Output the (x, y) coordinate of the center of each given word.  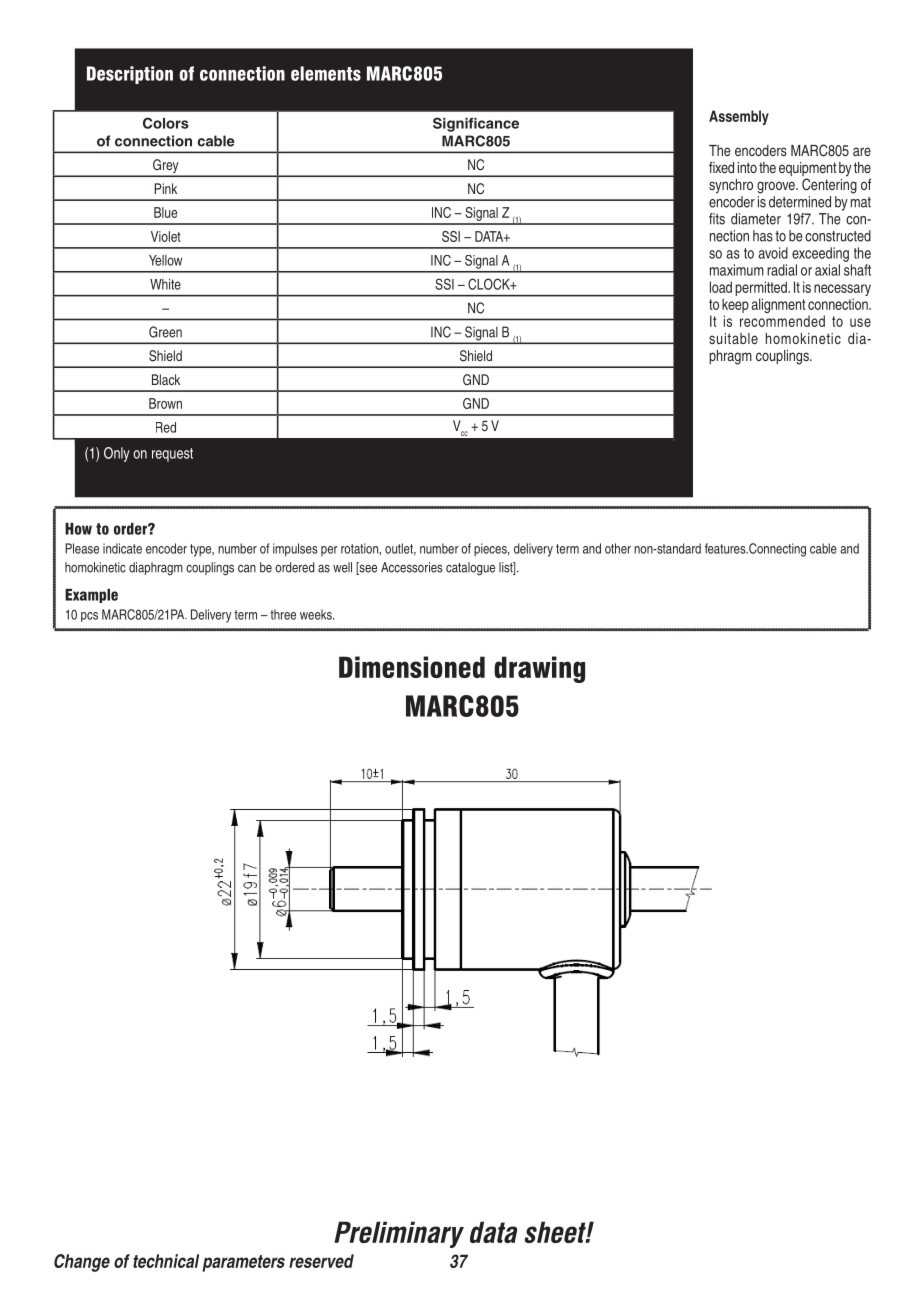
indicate (122, 548)
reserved (321, 1261)
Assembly (739, 117)
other (618, 548)
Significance (476, 124)
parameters (243, 1263)
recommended (782, 321)
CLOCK (490, 284)
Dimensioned (412, 667)
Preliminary (399, 1234)
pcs (89, 617)
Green (165, 332)
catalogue (470, 569)
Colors (166, 123)
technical (166, 1261)
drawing (539, 669)
